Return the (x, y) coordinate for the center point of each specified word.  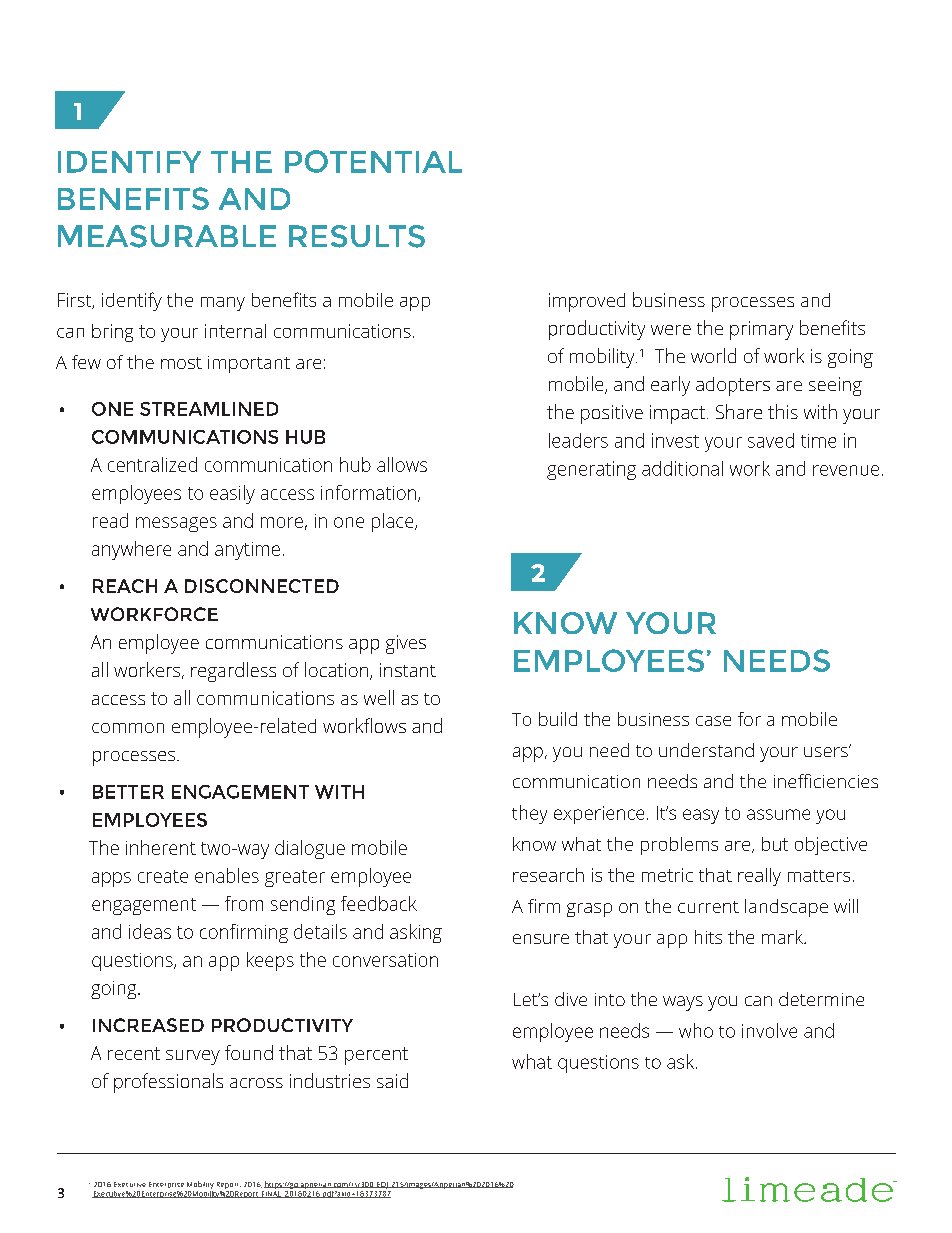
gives (406, 644)
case (713, 721)
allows (402, 464)
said (392, 1080)
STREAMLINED (209, 409)
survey (193, 1057)
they (529, 814)
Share (739, 411)
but (775, 844)
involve (769, 1030)
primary (761, 330)
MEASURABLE (167, 236)
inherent (161, 847)
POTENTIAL (373, 161)
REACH (125, 586)
